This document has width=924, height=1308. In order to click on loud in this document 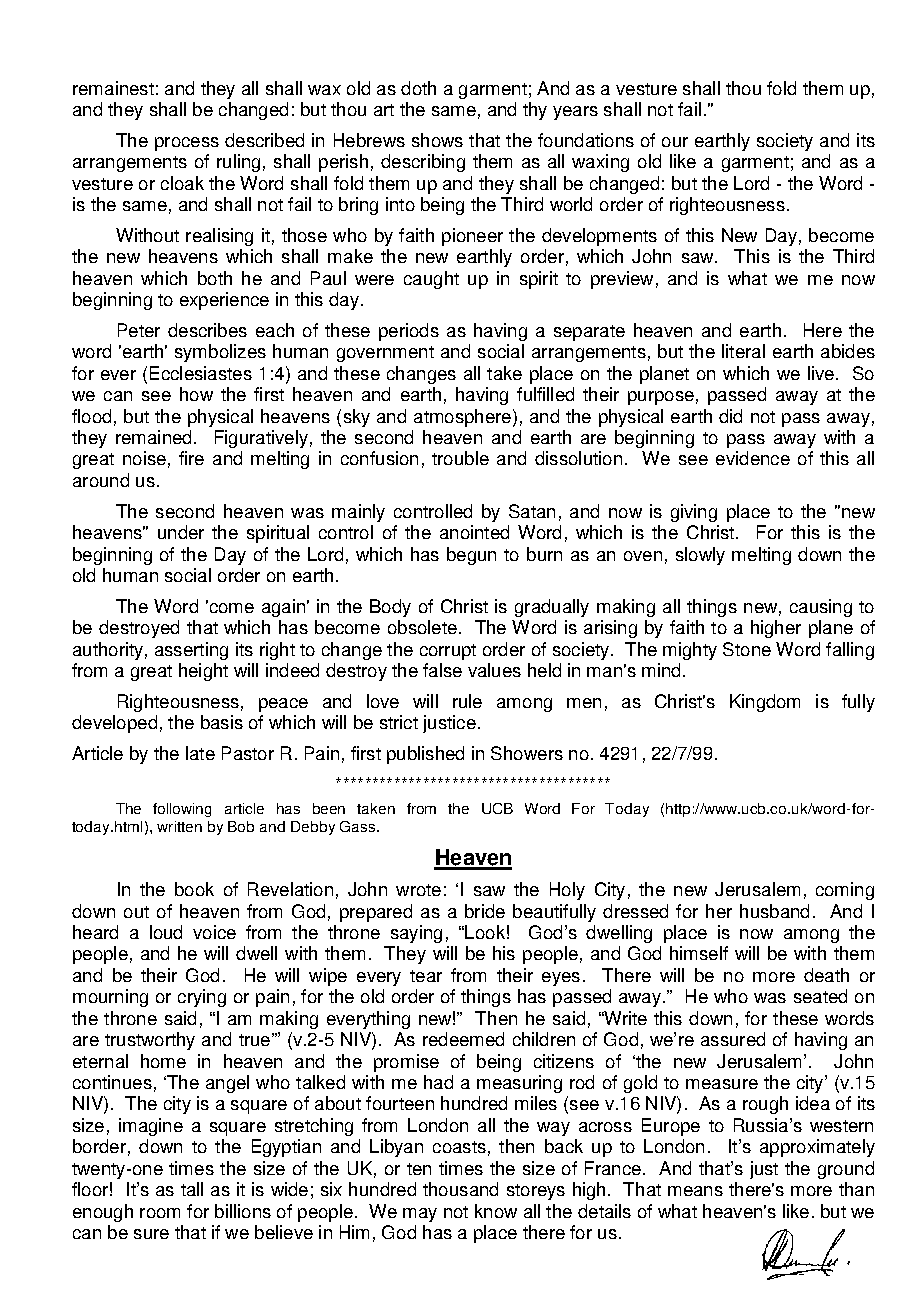, I will do `click(166, 932)`.
